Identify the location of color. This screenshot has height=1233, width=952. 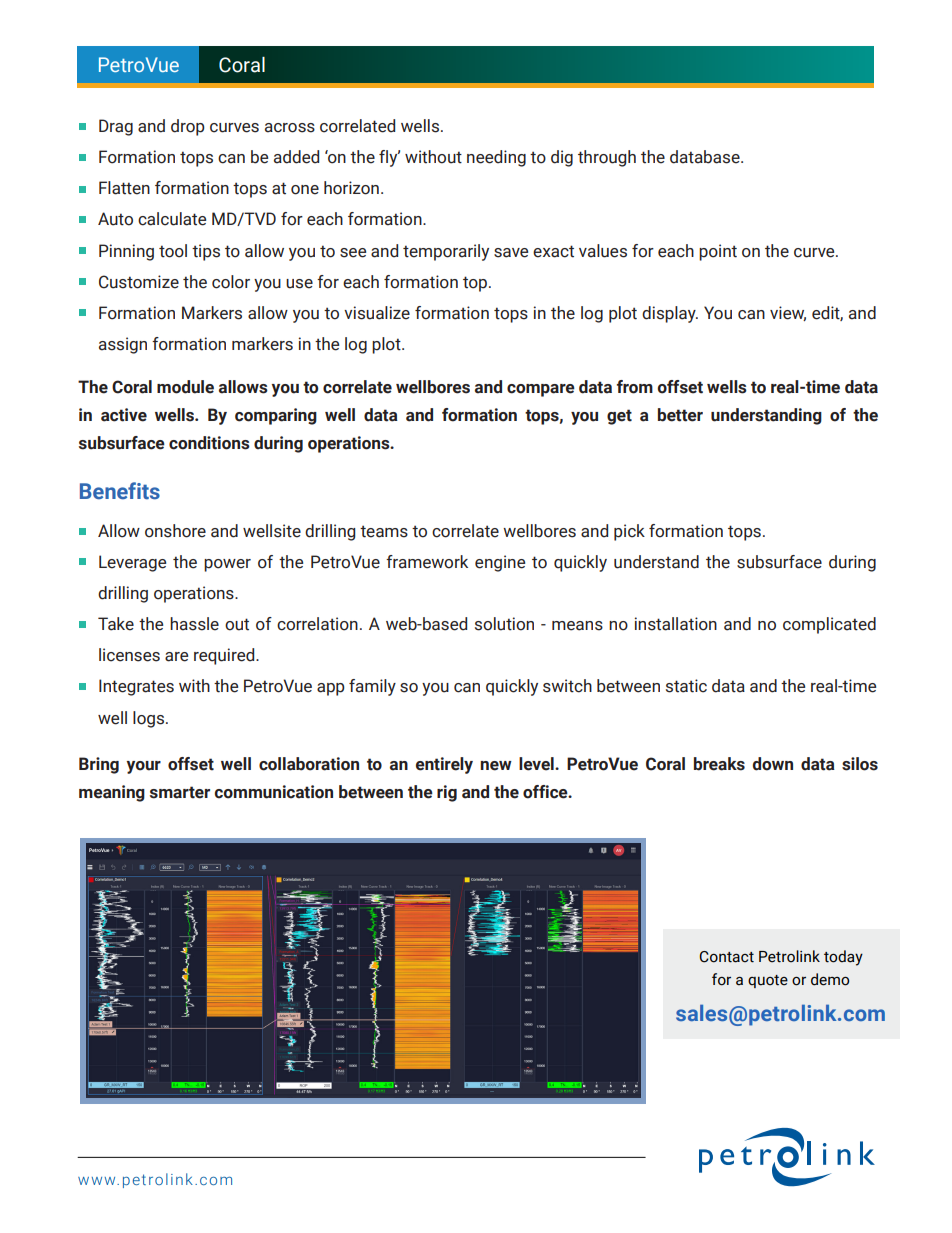
(231, 282).
